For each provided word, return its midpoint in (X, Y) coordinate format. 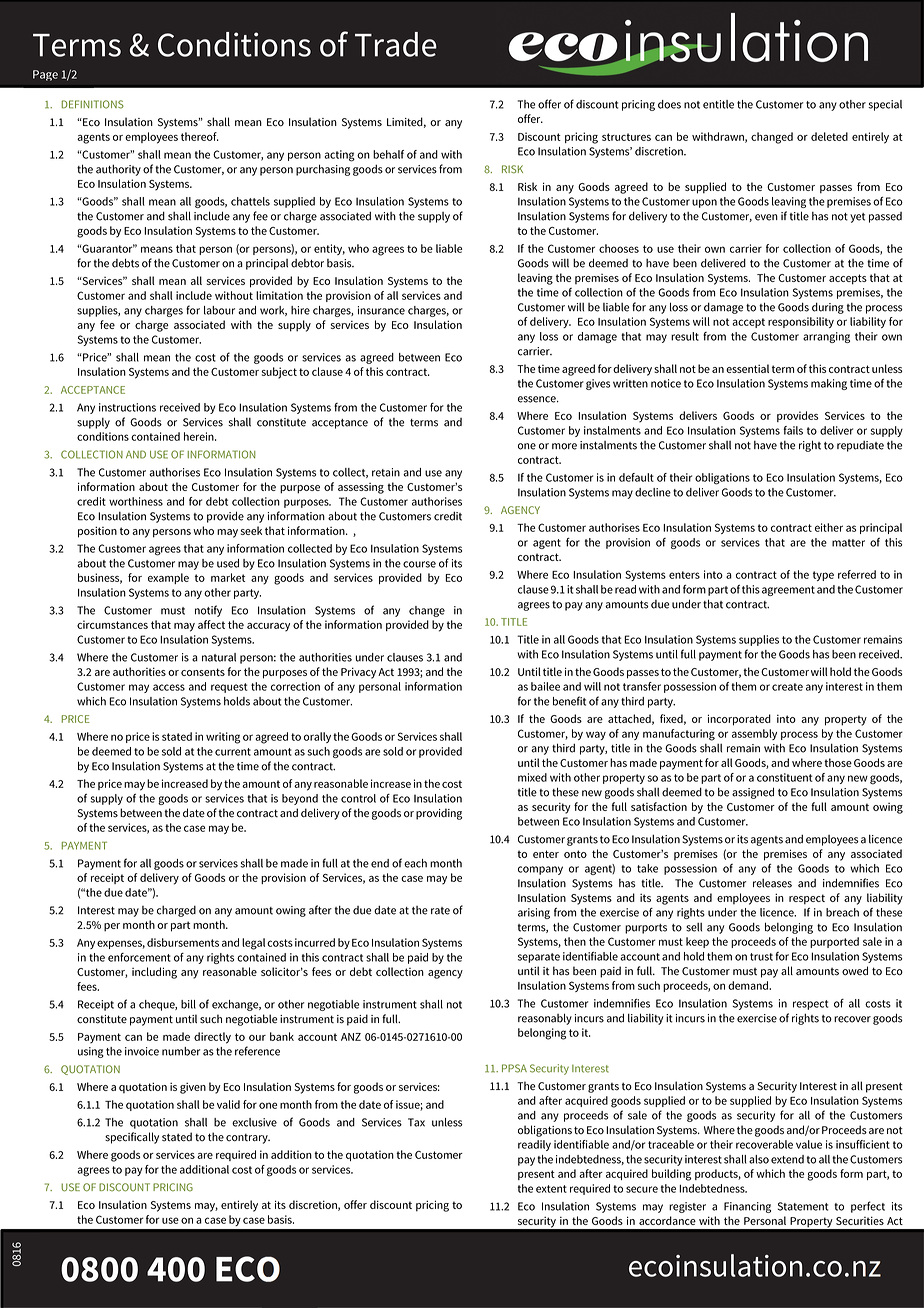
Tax (416, 1122)
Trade (396, 44)
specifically (132, 1138)
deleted (829, 136)
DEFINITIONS (93, 104)
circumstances (112, 624)
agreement (788, 591)
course (419, 564)
